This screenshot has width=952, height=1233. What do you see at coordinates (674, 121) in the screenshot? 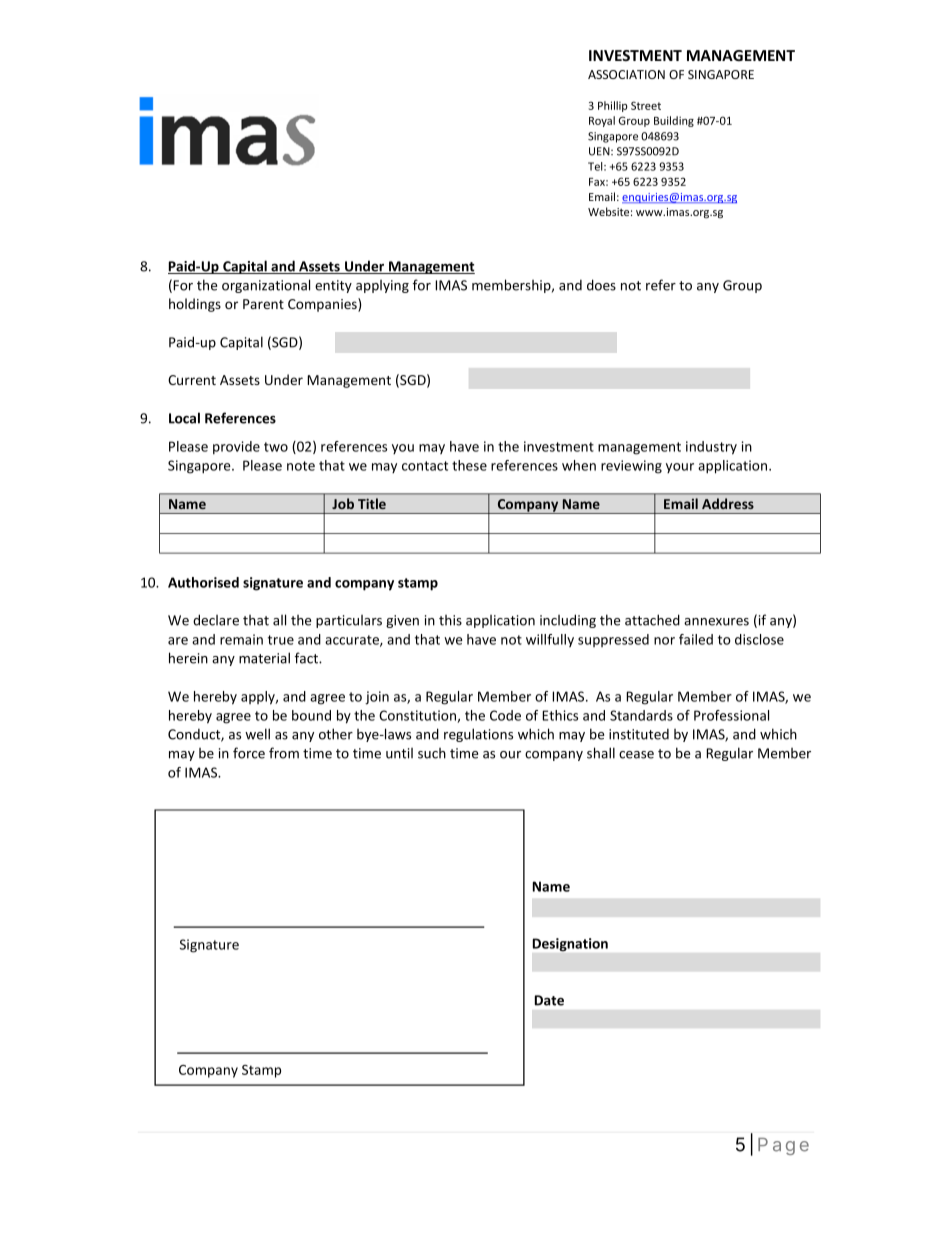
I see `Building` at bounding box center [674, 121].
